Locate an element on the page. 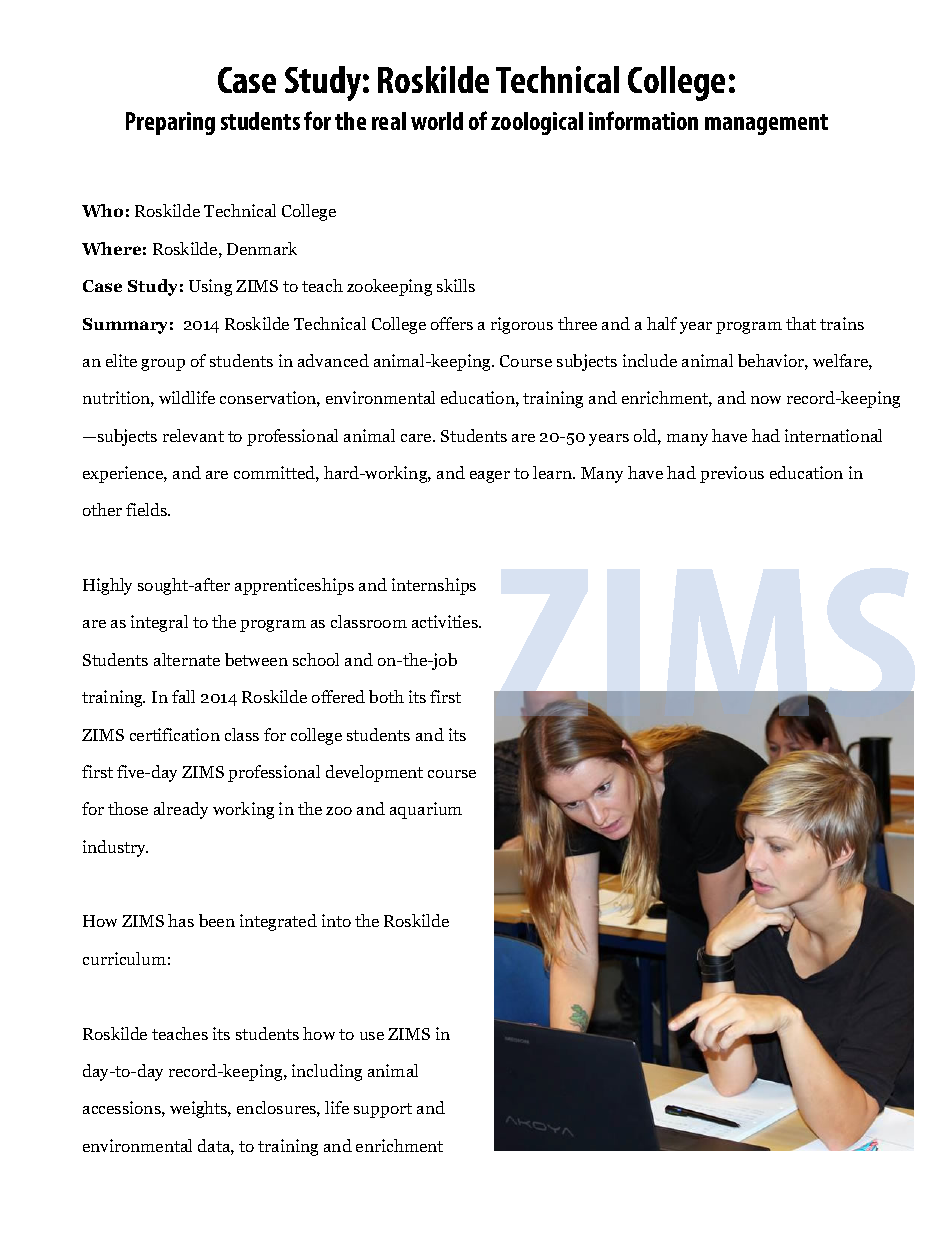 The image size is (952, 1233). aquarium is located at coordinates (426, 810).
